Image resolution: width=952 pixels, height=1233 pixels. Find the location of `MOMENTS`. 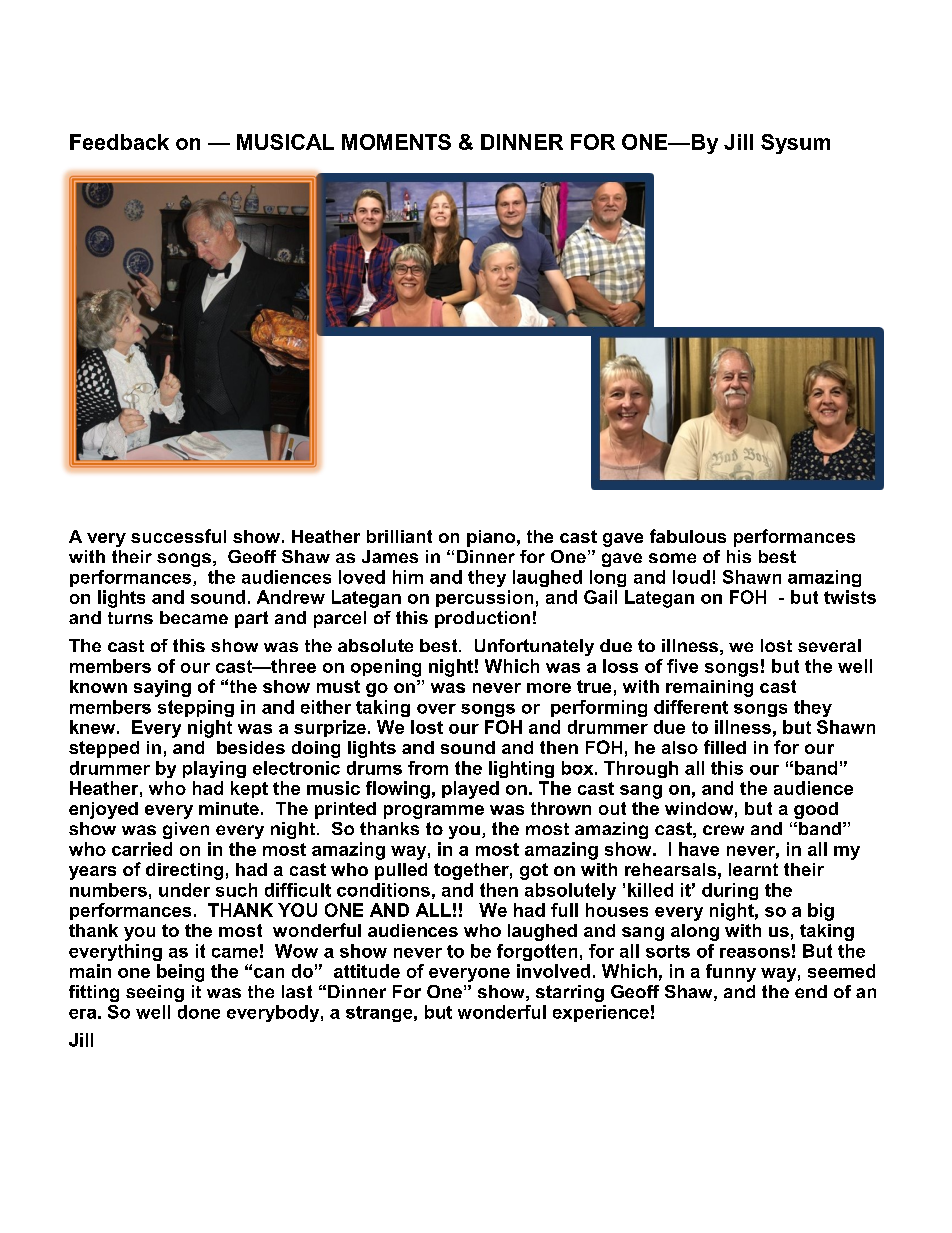

MOMENTS is located at coordinates (396, 142).
